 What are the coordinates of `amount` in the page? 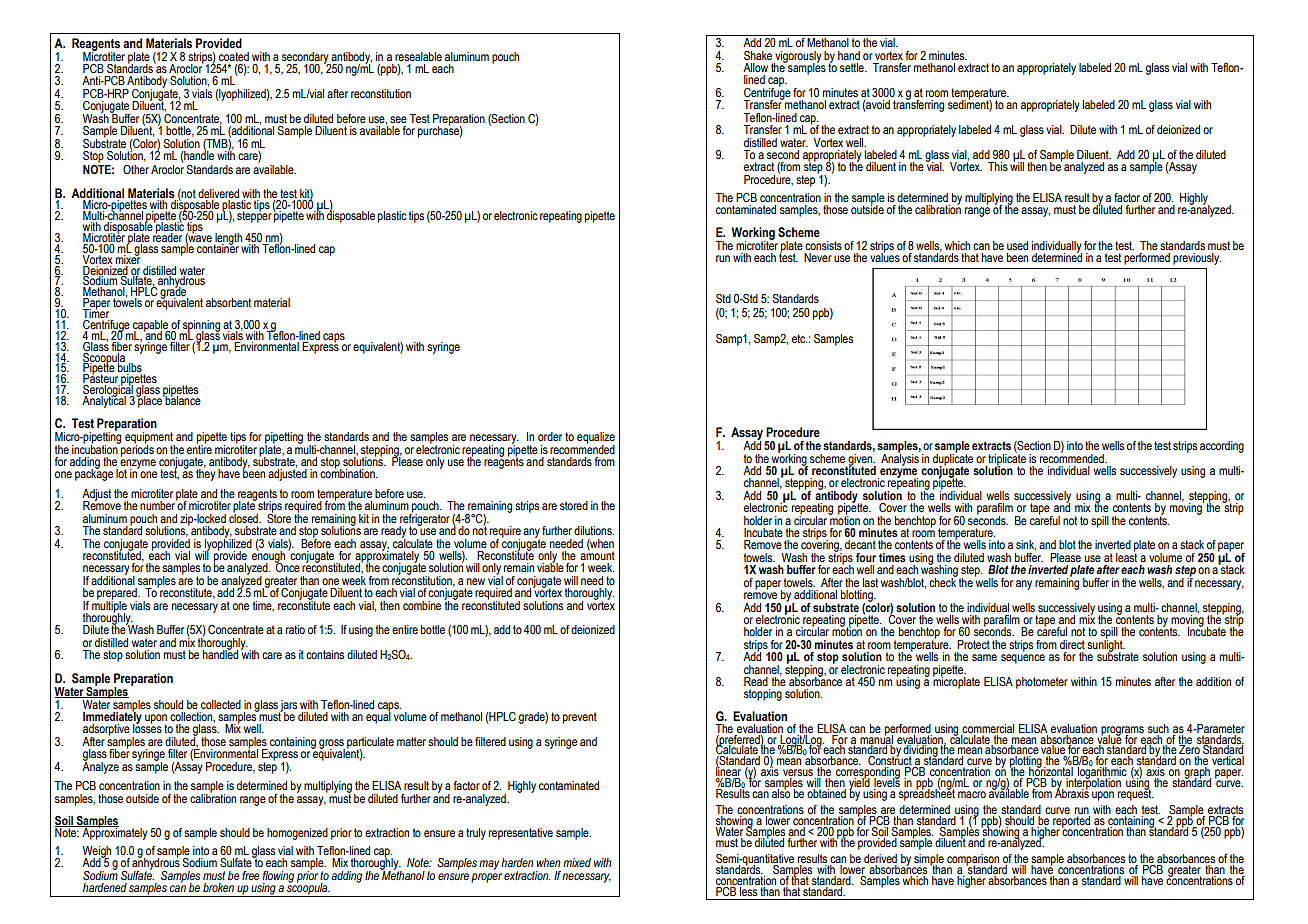 It's located at (597, 554).
